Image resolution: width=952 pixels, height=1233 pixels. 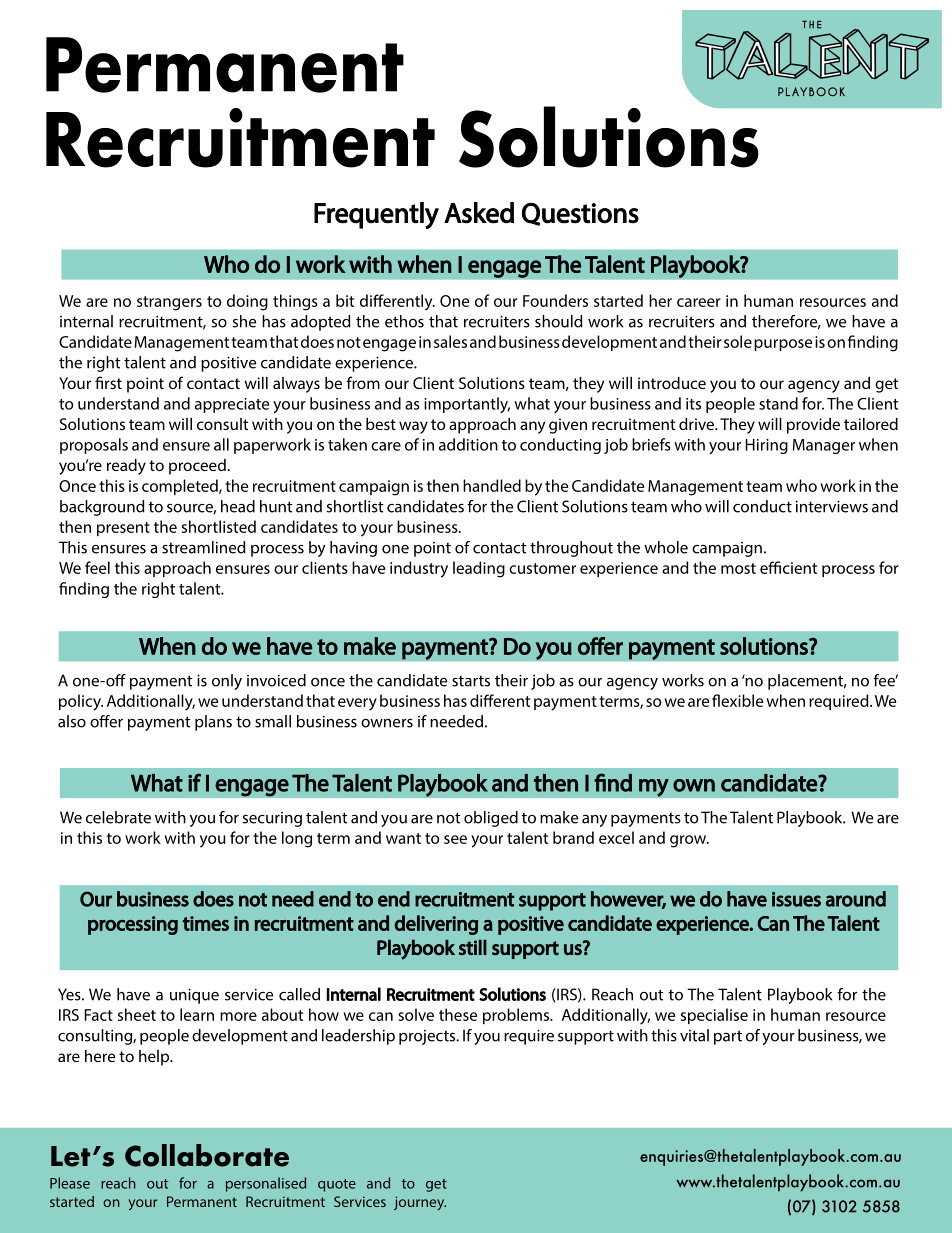 I want to click on plans, so click(x=213, y=723).
